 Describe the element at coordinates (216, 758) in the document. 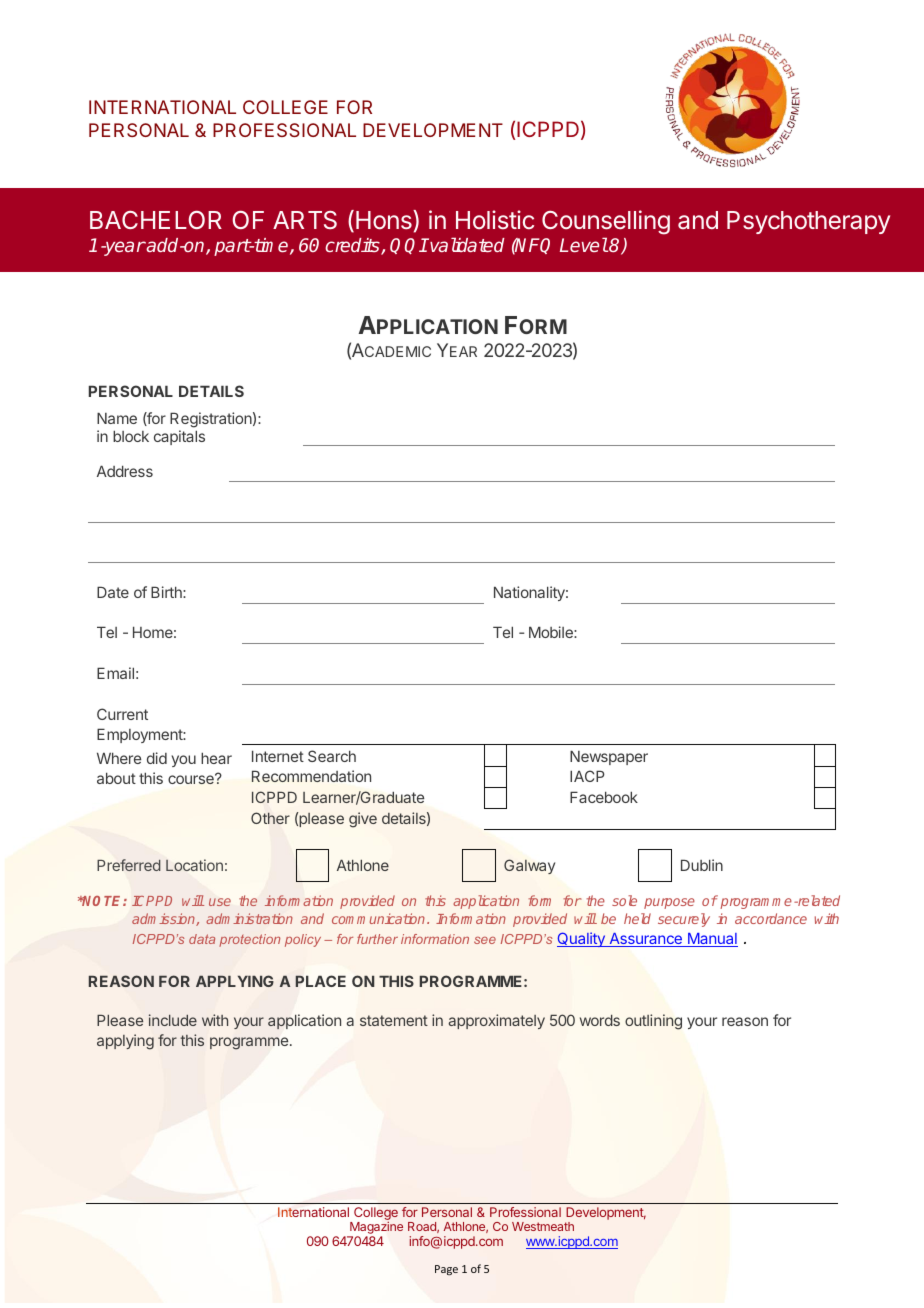

I see `hear` at that location.
